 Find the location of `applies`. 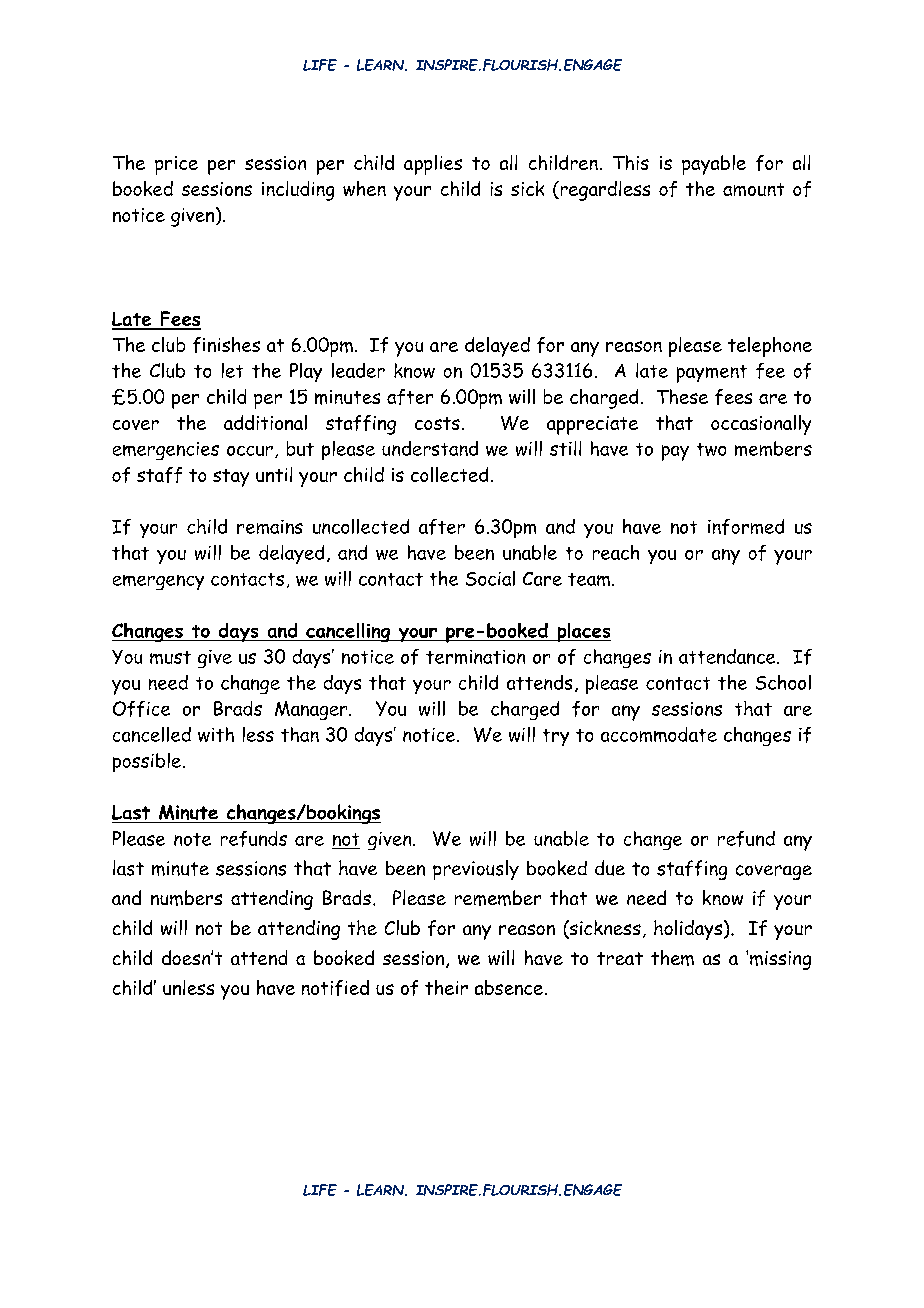

applies is located at coordinates (433, 165).
